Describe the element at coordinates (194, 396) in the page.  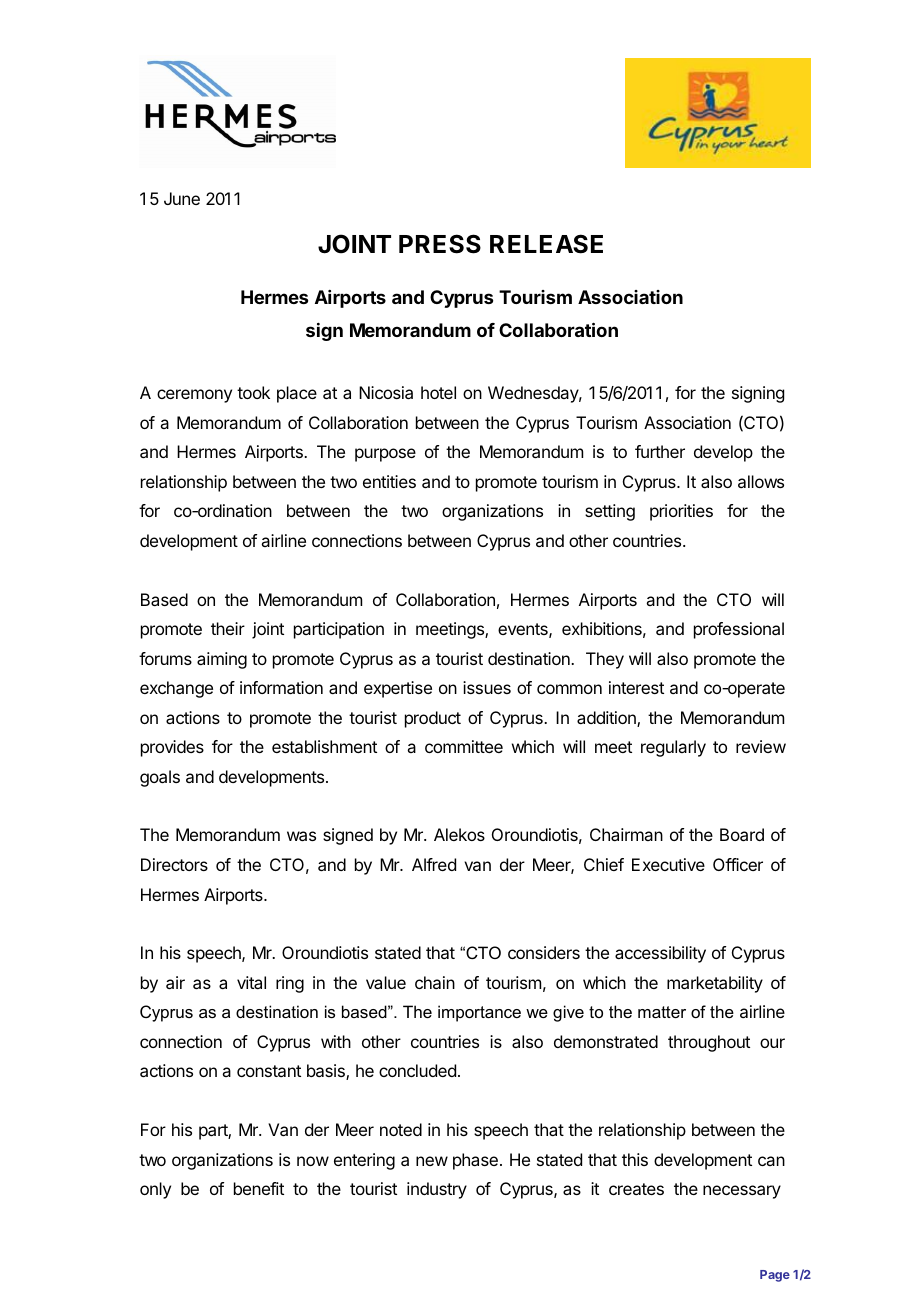
I see `ceremony` at that location.
